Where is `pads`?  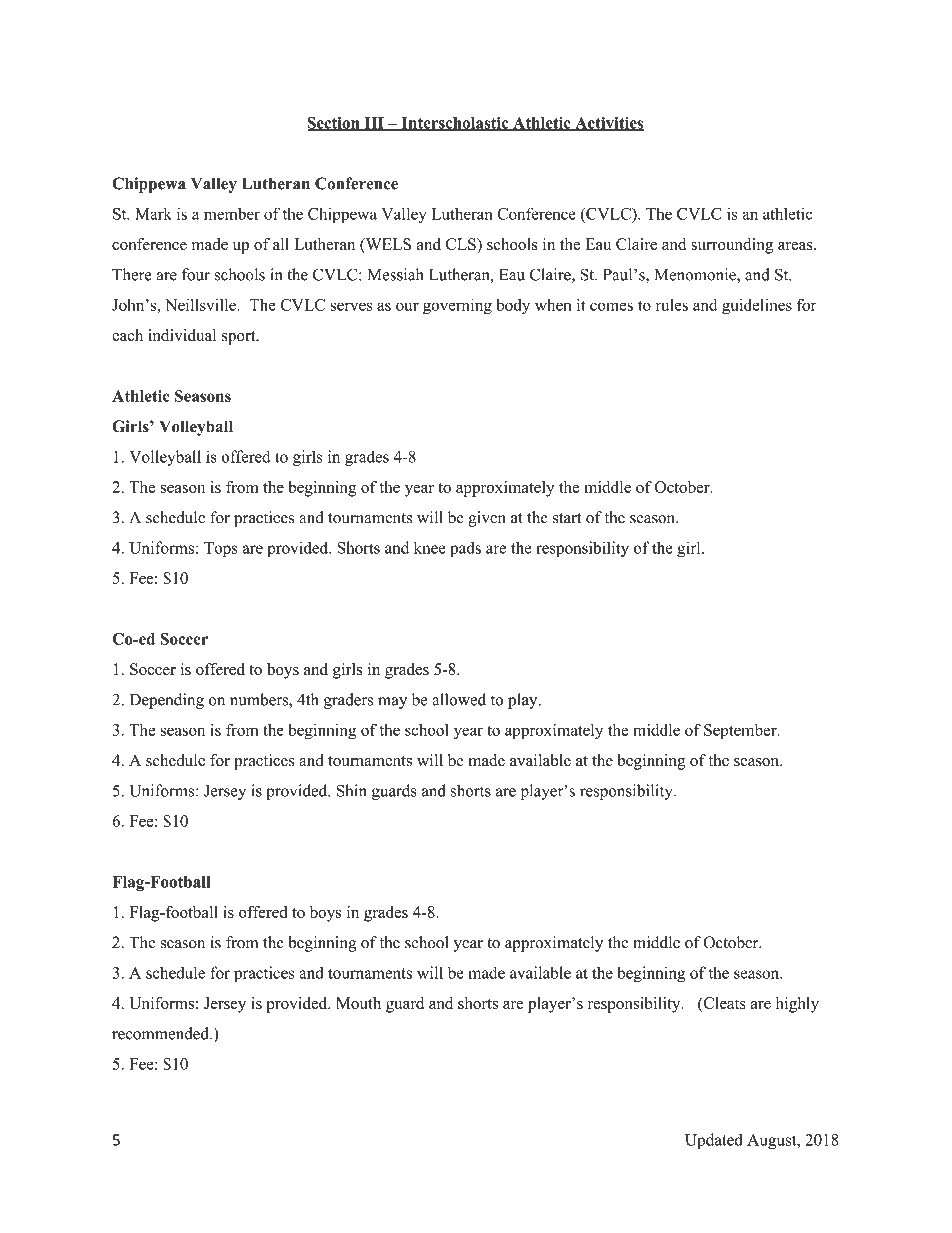 pads is located at coordinates (465, 549).
